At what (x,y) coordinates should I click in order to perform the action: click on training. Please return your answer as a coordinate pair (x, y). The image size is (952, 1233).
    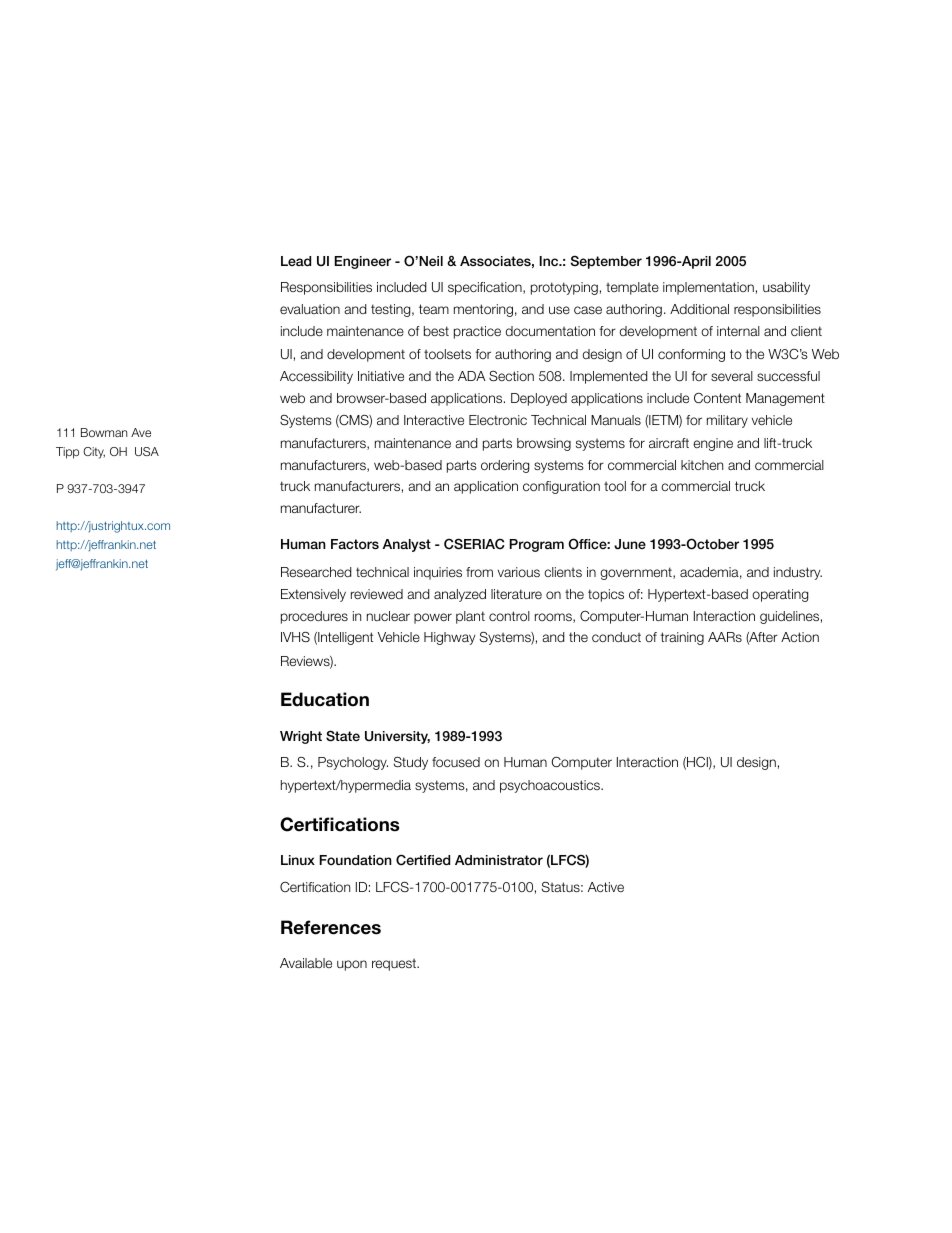
    Looking at the image, I should click on (682, 638).
